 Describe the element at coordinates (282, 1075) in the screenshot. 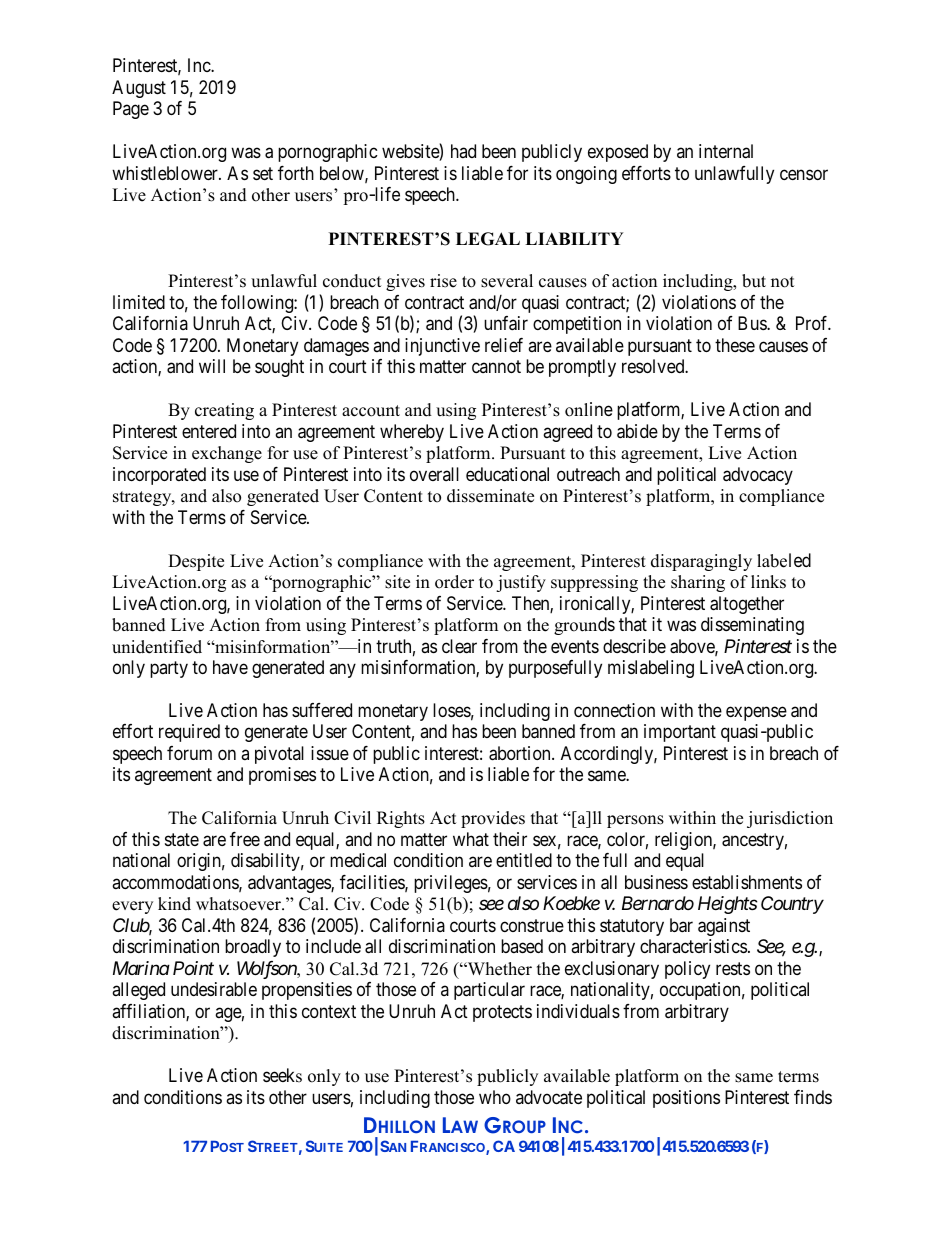

I see `seeks` at that location.
